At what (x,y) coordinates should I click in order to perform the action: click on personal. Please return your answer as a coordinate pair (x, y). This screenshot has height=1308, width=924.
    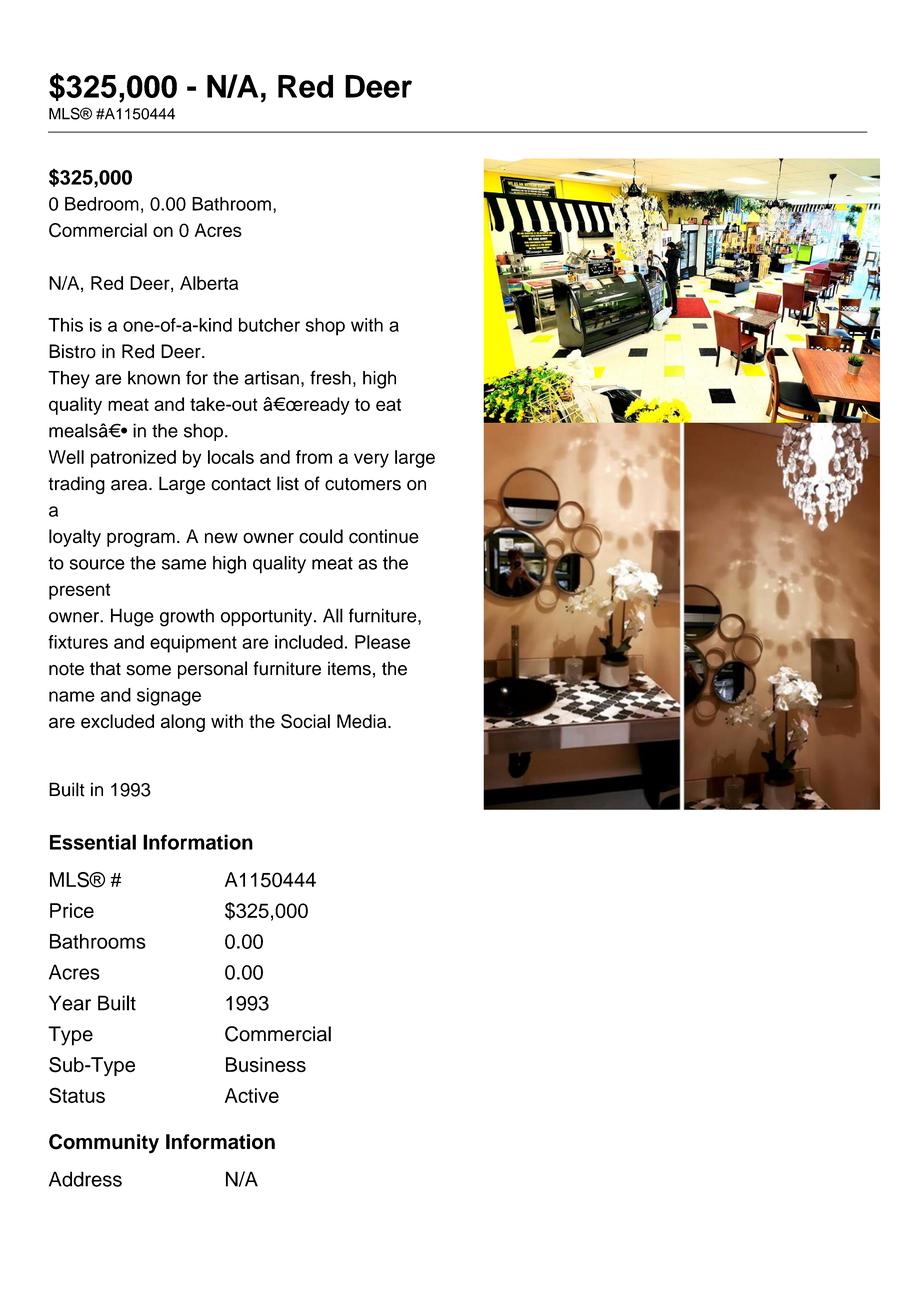
    Looking at the image, I should click on (212, 670).
